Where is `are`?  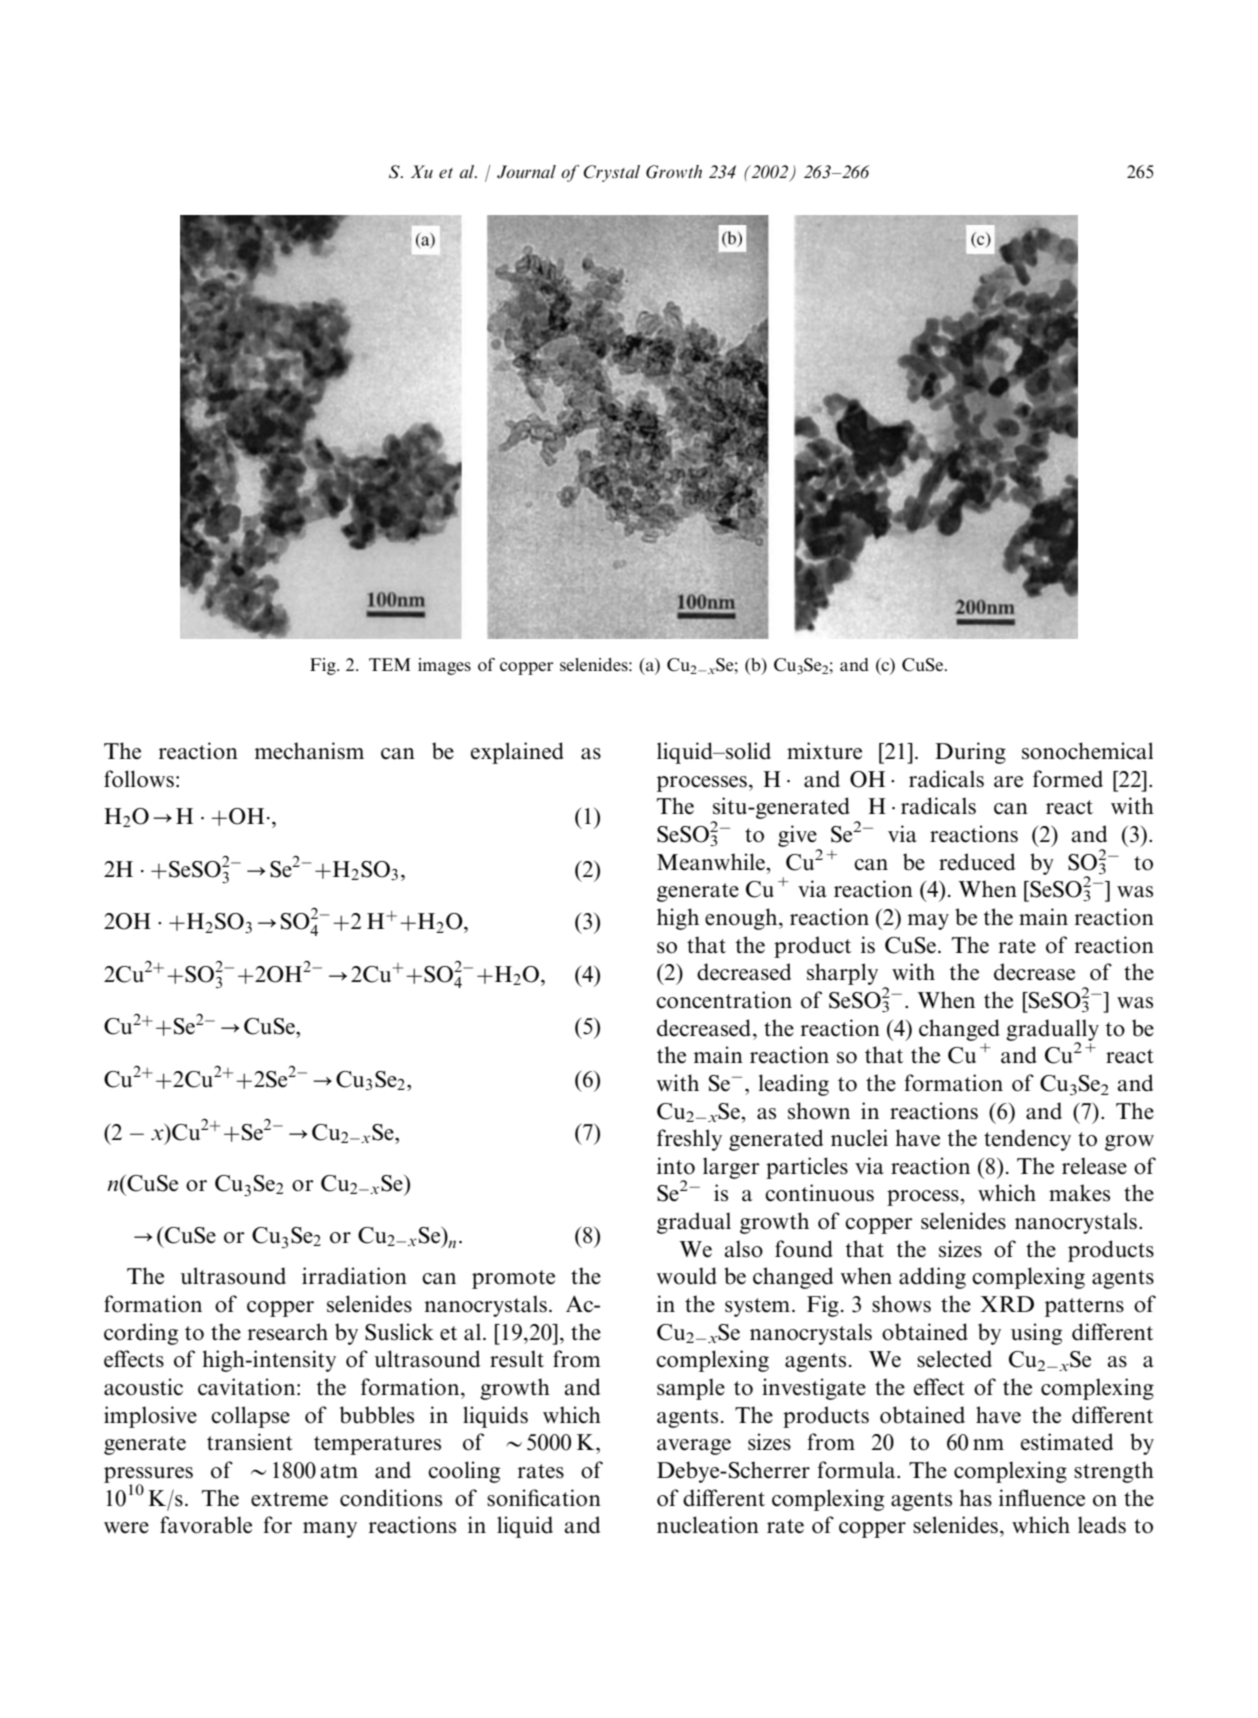
are is located at coordinates (1008, 782).
